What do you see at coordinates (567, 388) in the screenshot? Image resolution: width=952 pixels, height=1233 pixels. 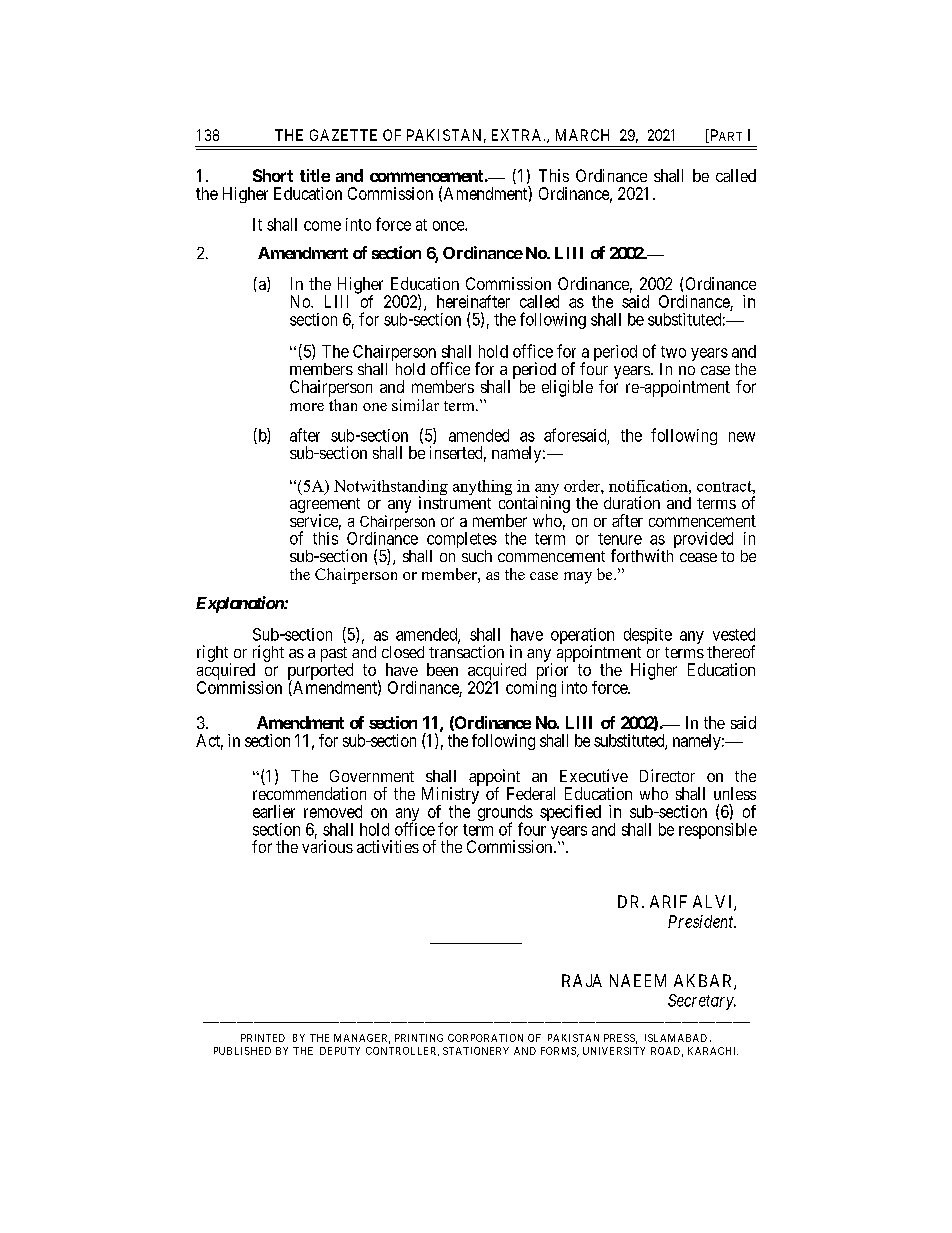 I see `eligible` at bounding box center [567, 388].
